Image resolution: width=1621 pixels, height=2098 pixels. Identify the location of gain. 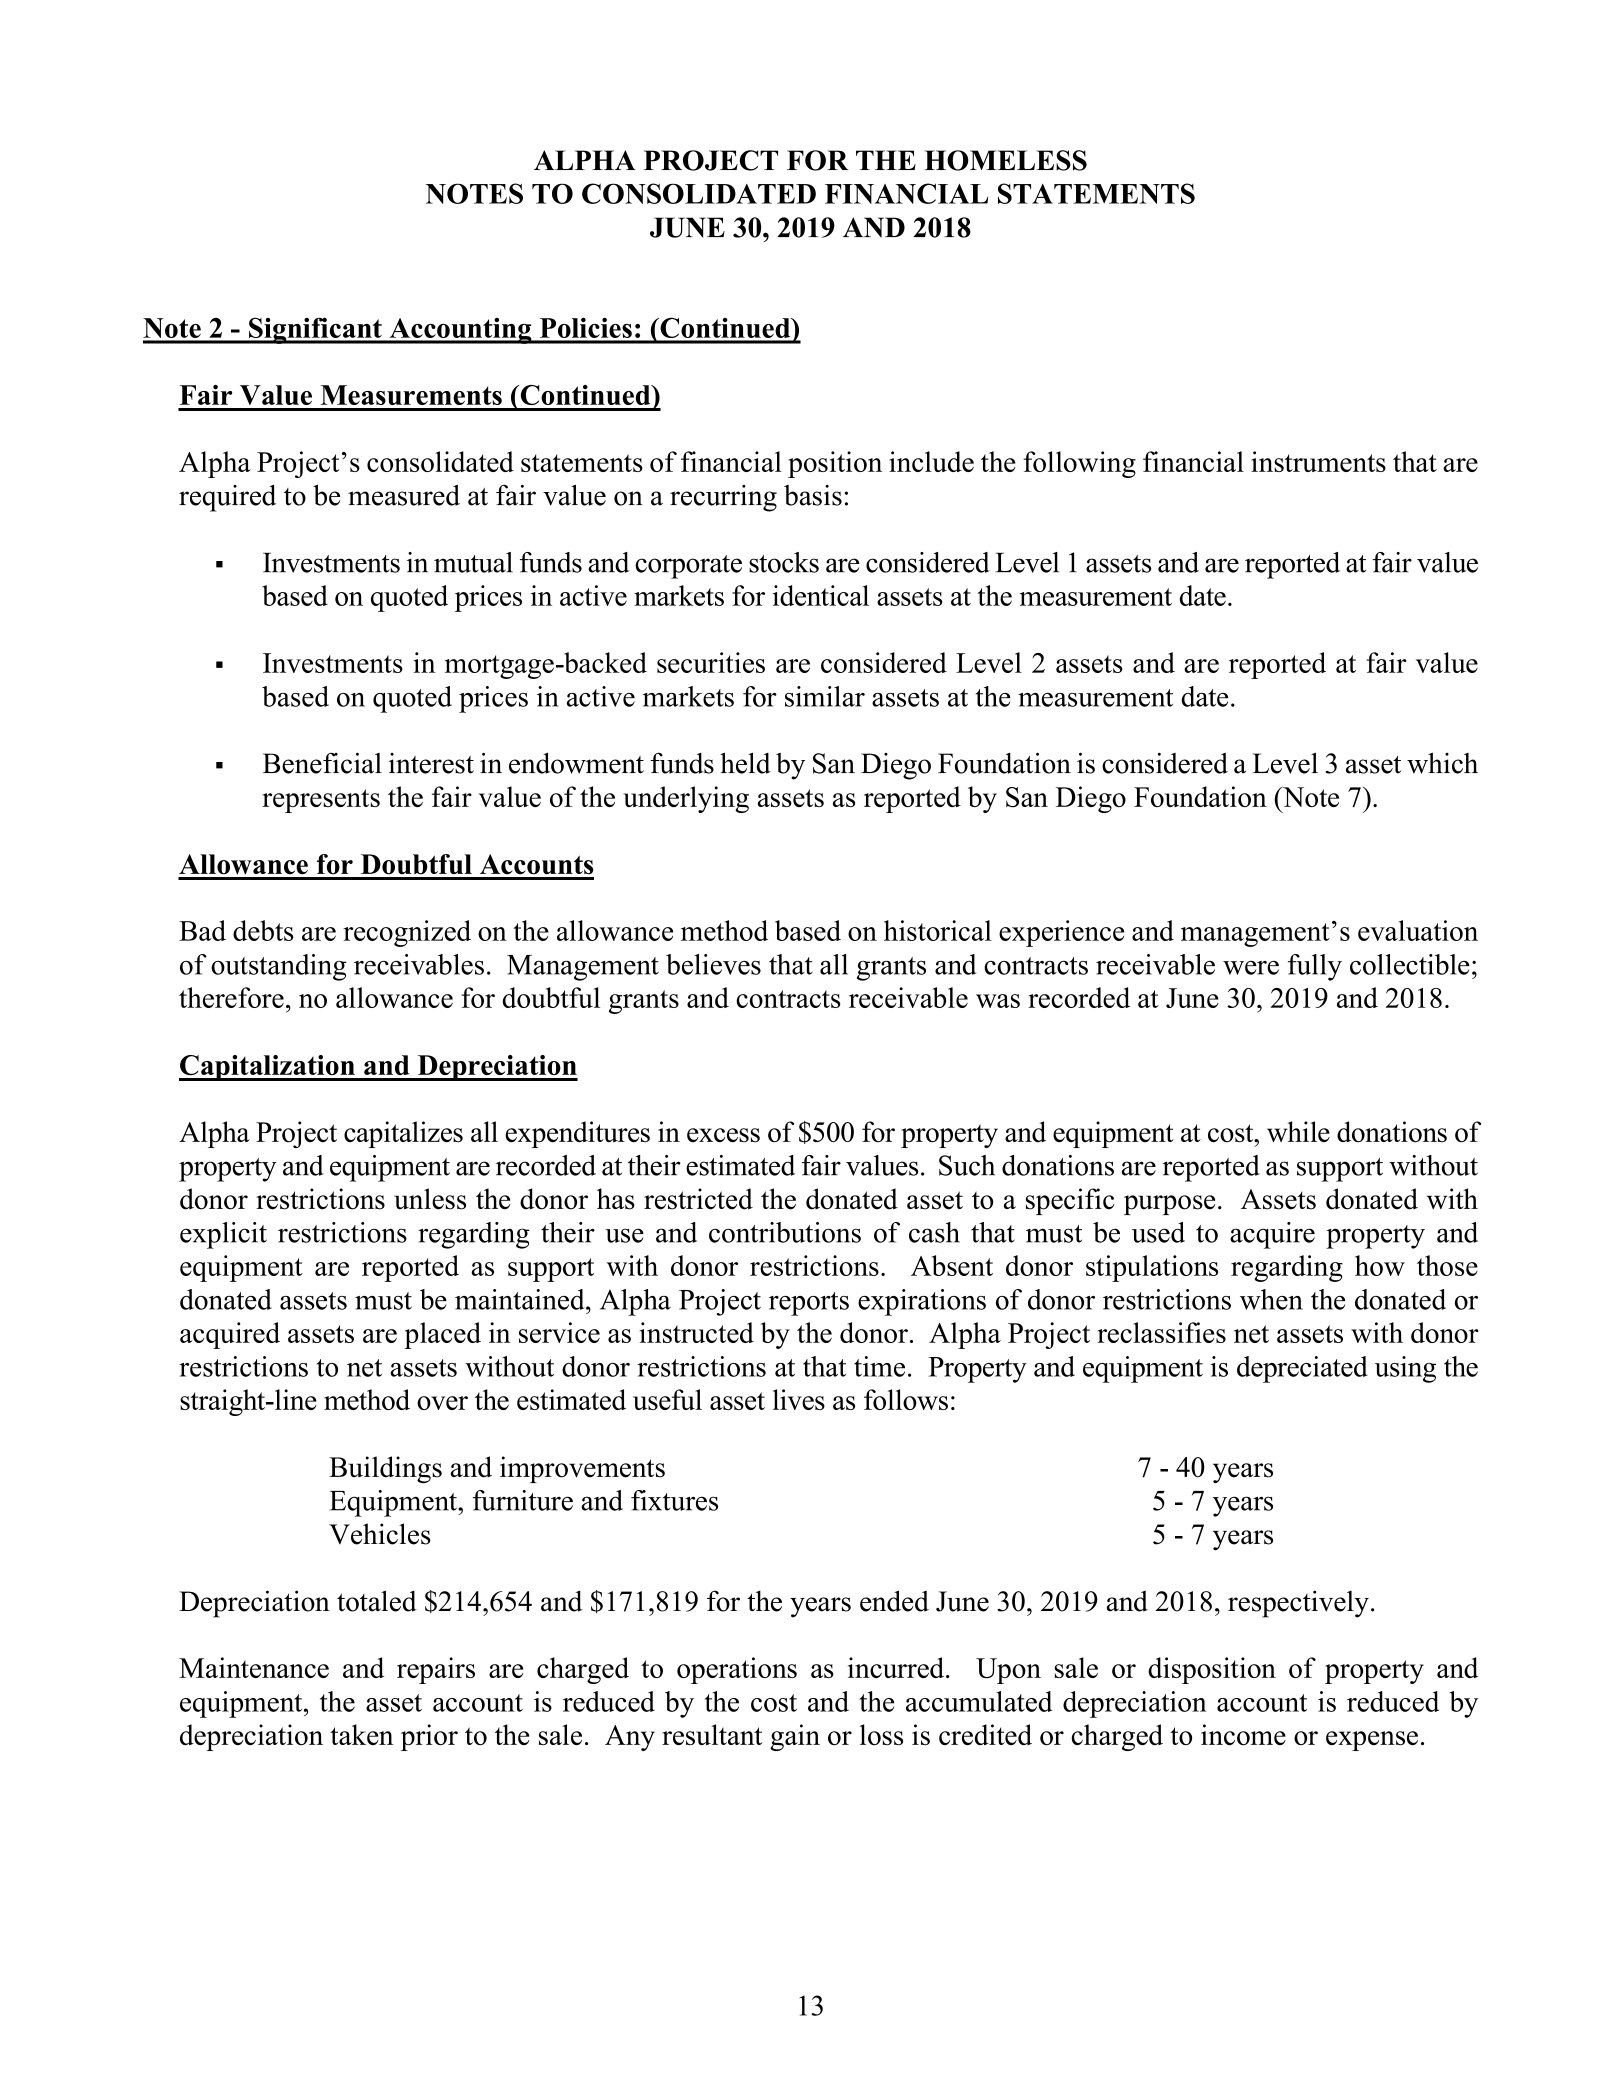
(795, 1737).
